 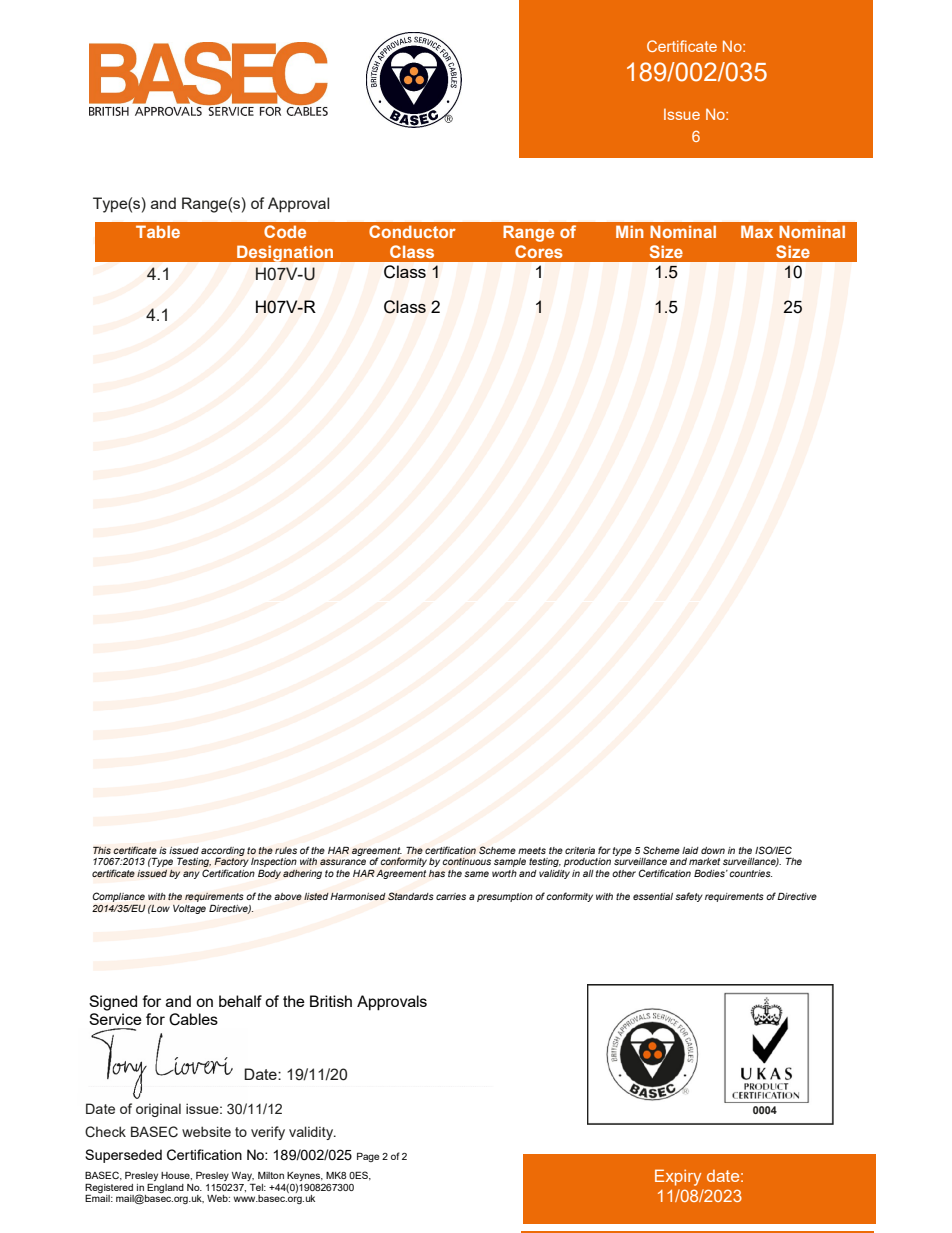 What do you see at coordinates (206, 1131) in the page?
I see `website` at bounding box center [206, 1131].
